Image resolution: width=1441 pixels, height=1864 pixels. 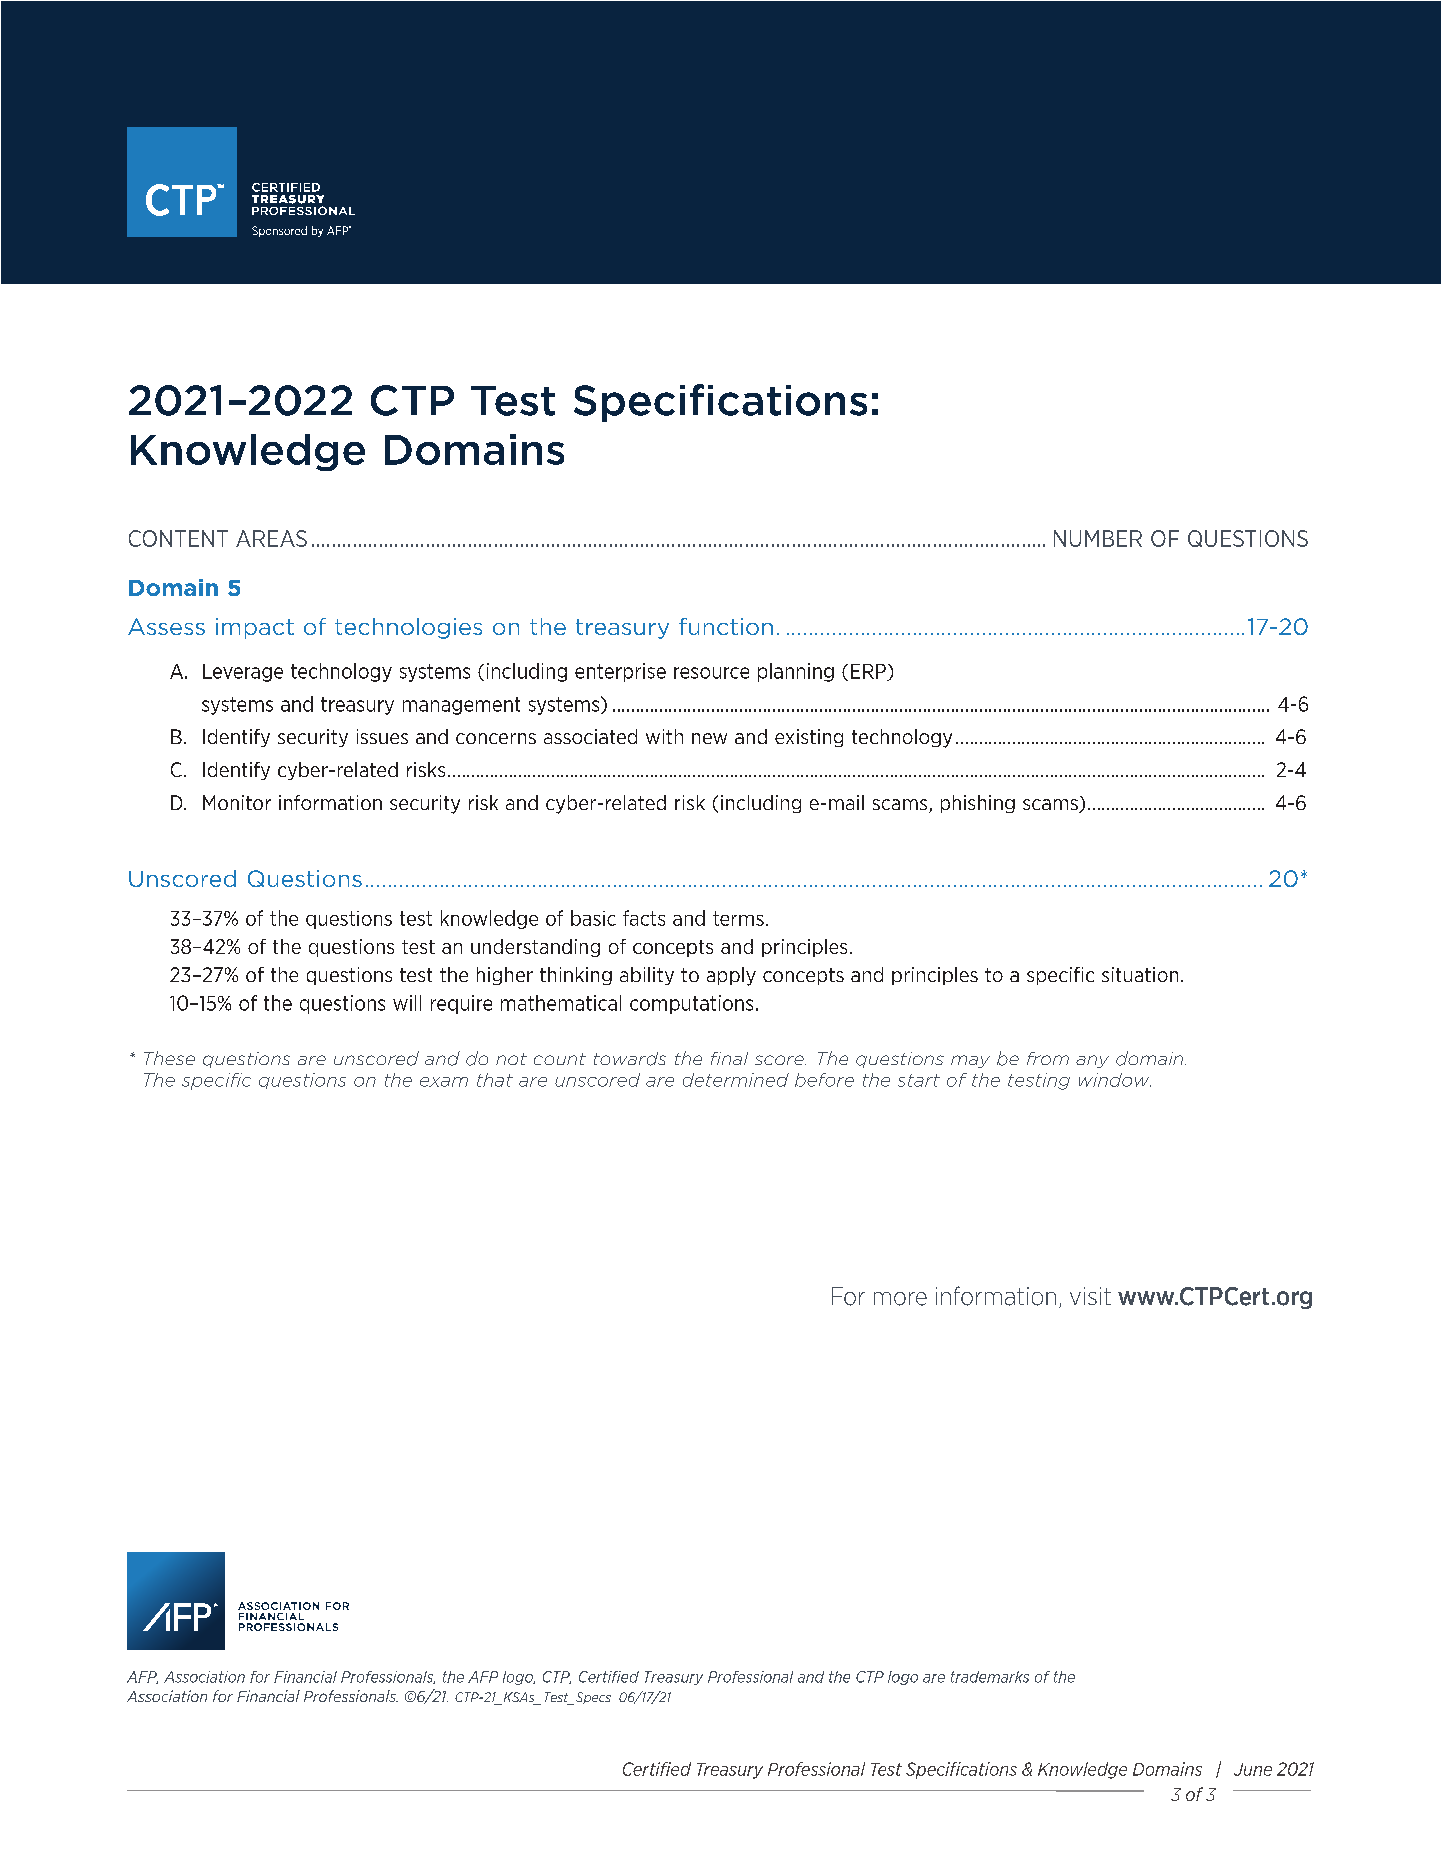 What do you see at coordinates (736, 1080) in the screenshot?
I see `determined` at bounding box center [736, 1080].
